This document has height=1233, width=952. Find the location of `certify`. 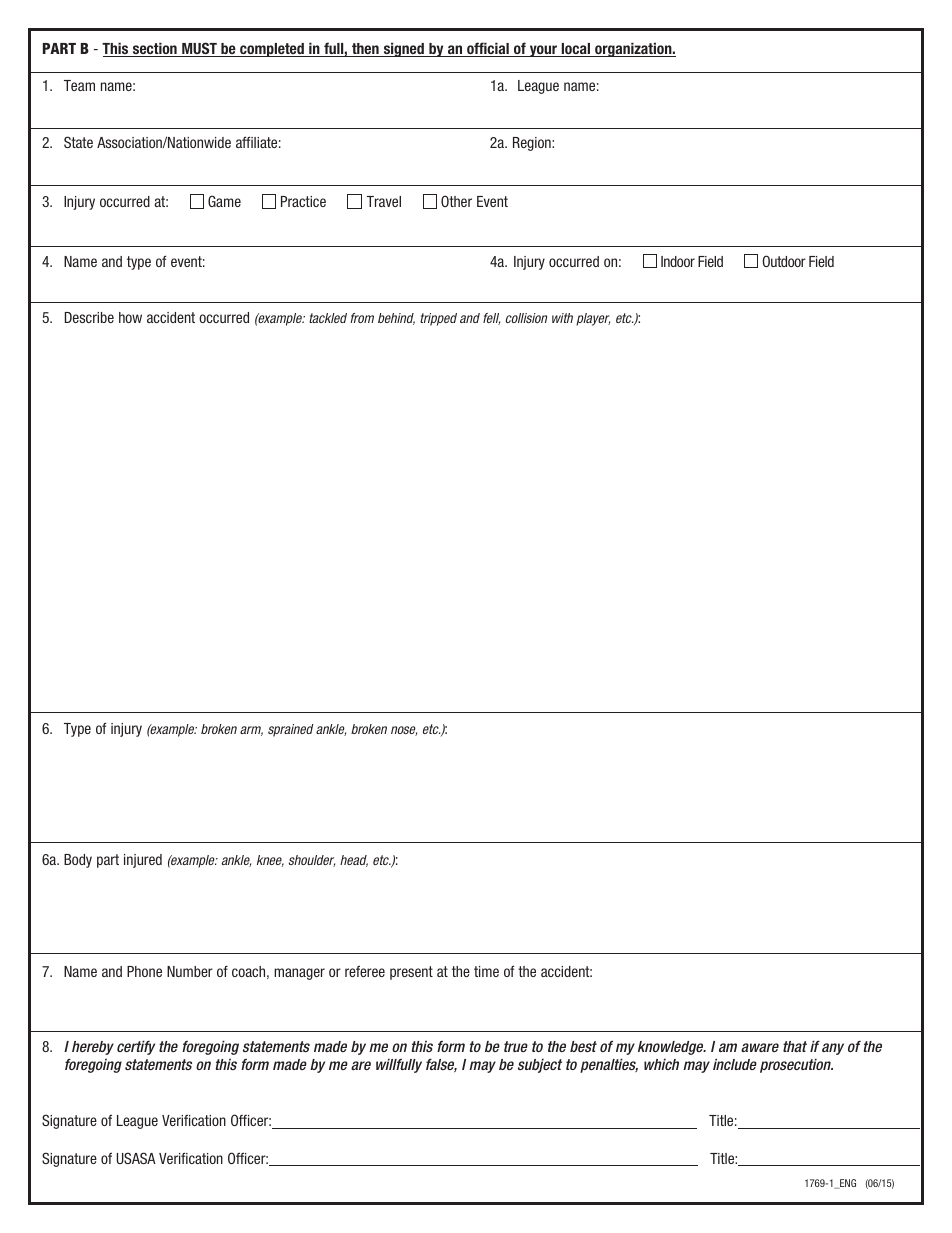

certify is located at coordinates (136, 1047).
